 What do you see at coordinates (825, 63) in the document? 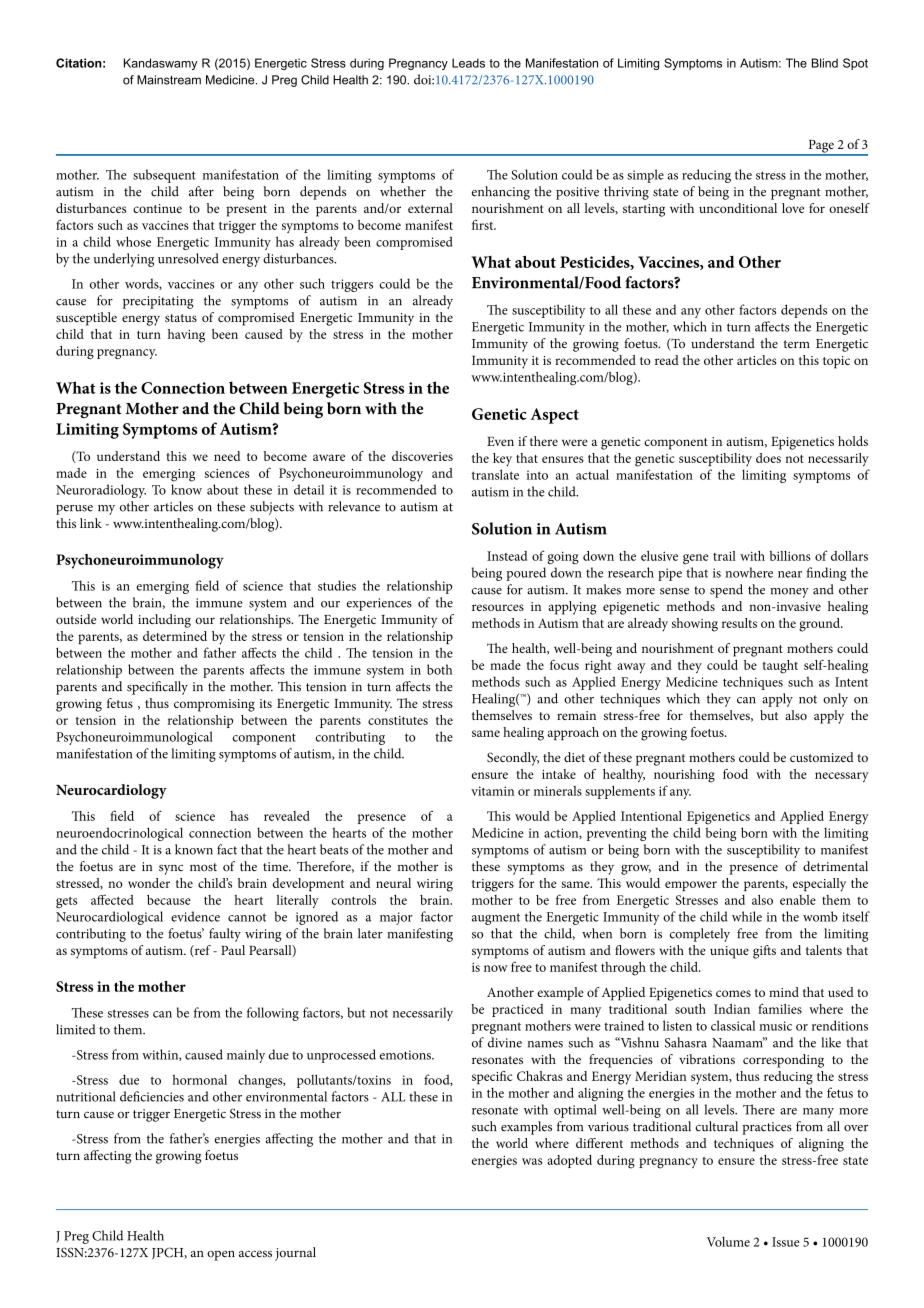
I see `Blind` at bounding box center [825, 63].
